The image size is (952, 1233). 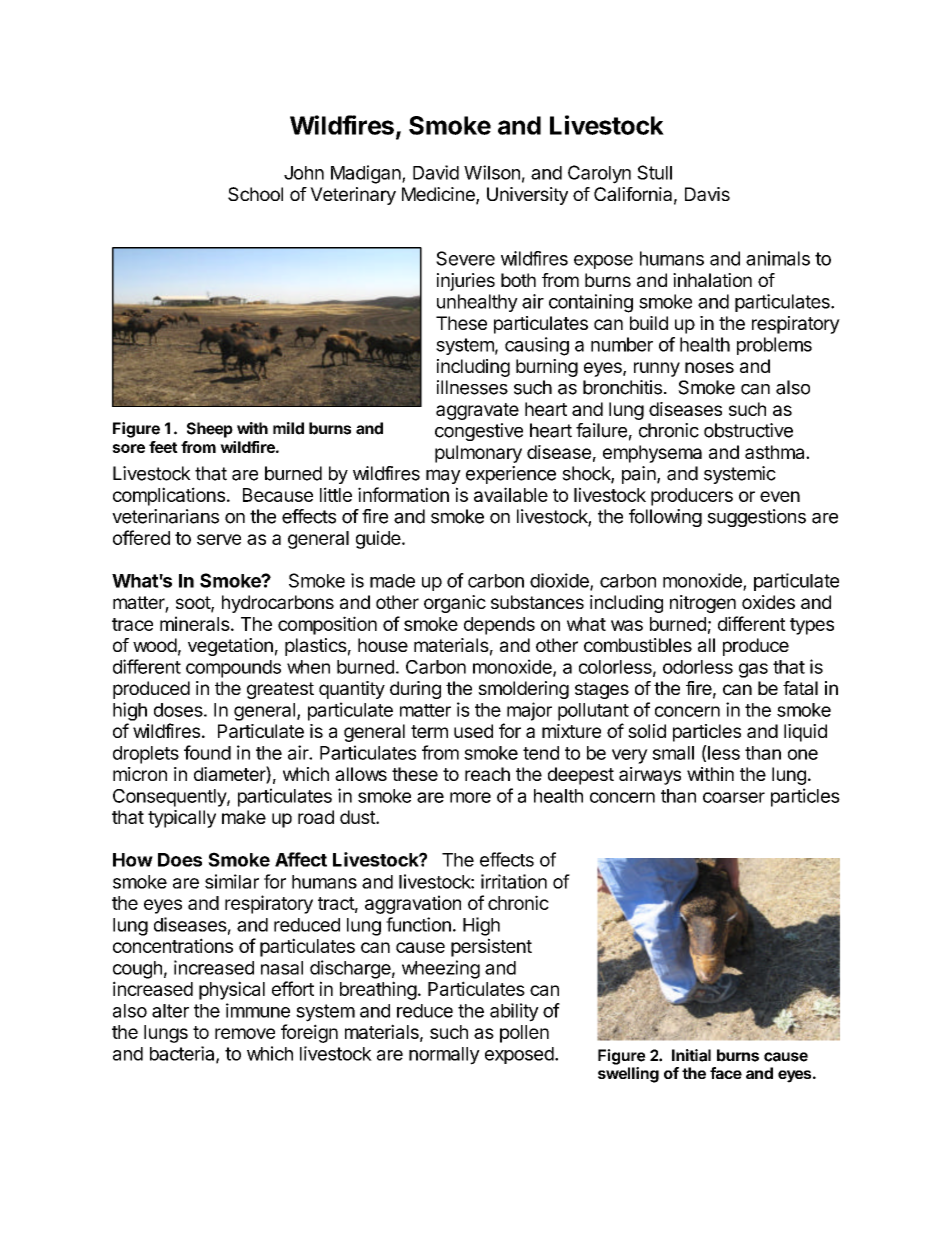 What do you see at coordinates (734, 797) in the screenshot?
I see `coarser` at bounding box center [734, 797].
